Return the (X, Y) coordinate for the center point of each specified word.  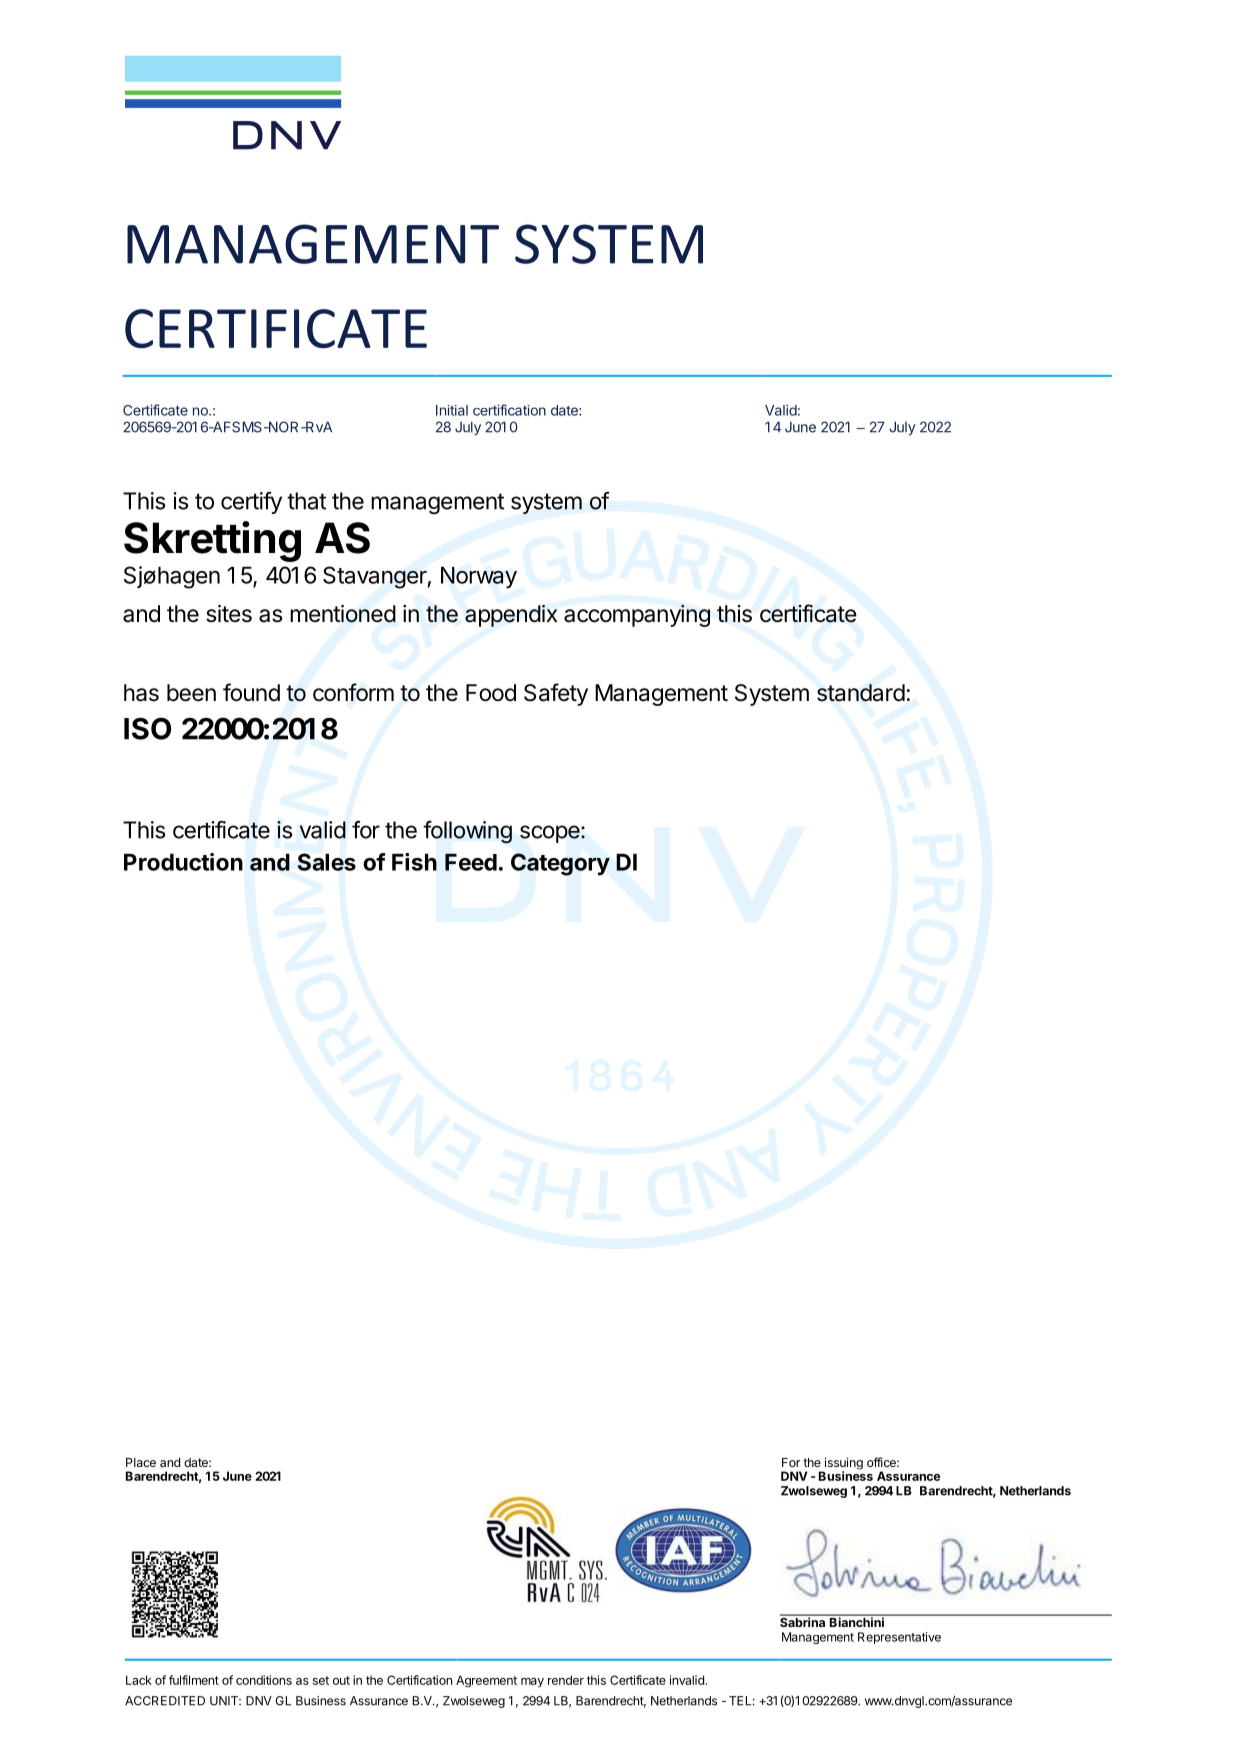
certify (251, 503)
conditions (264, 1680)
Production (183, 862)
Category (560, 864)
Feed (471, 862)
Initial (452, 410)
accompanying (637, 616)
